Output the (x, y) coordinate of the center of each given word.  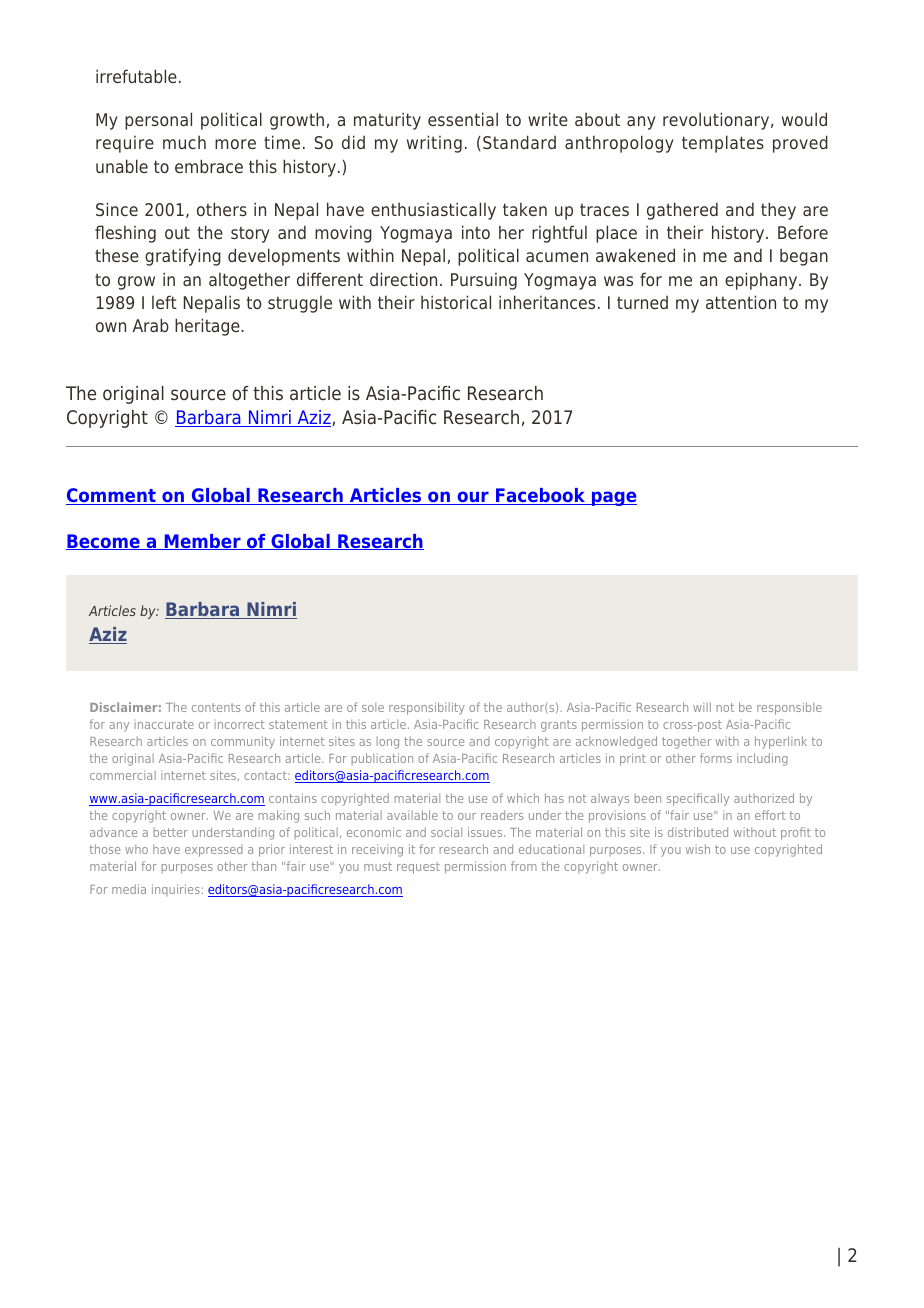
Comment (112, 496)
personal (158, 121)
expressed (214, 851)
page (613, 498)
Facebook (541, 496)
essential (463, 119)
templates (723, 144)
